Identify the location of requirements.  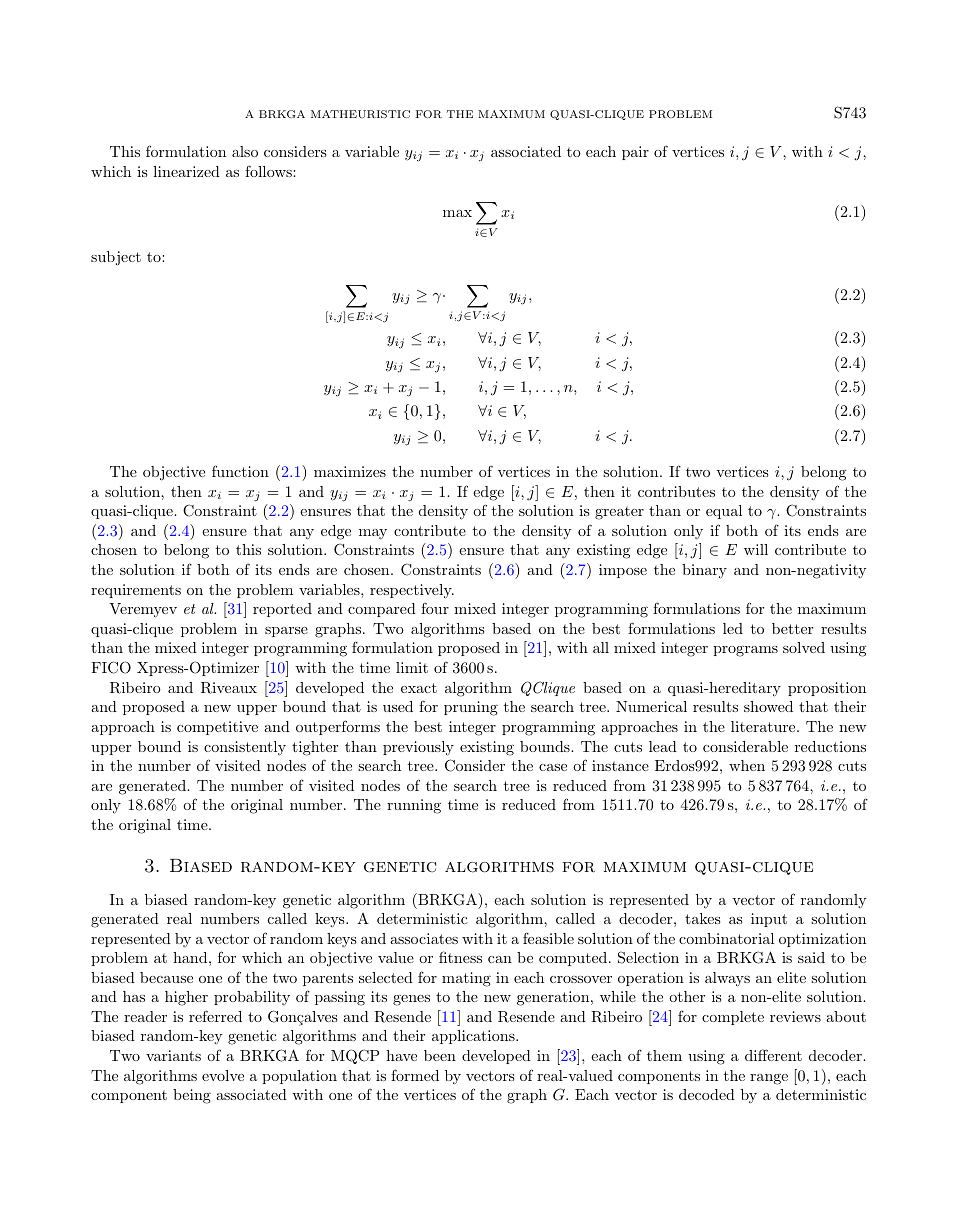
(136, 591).
